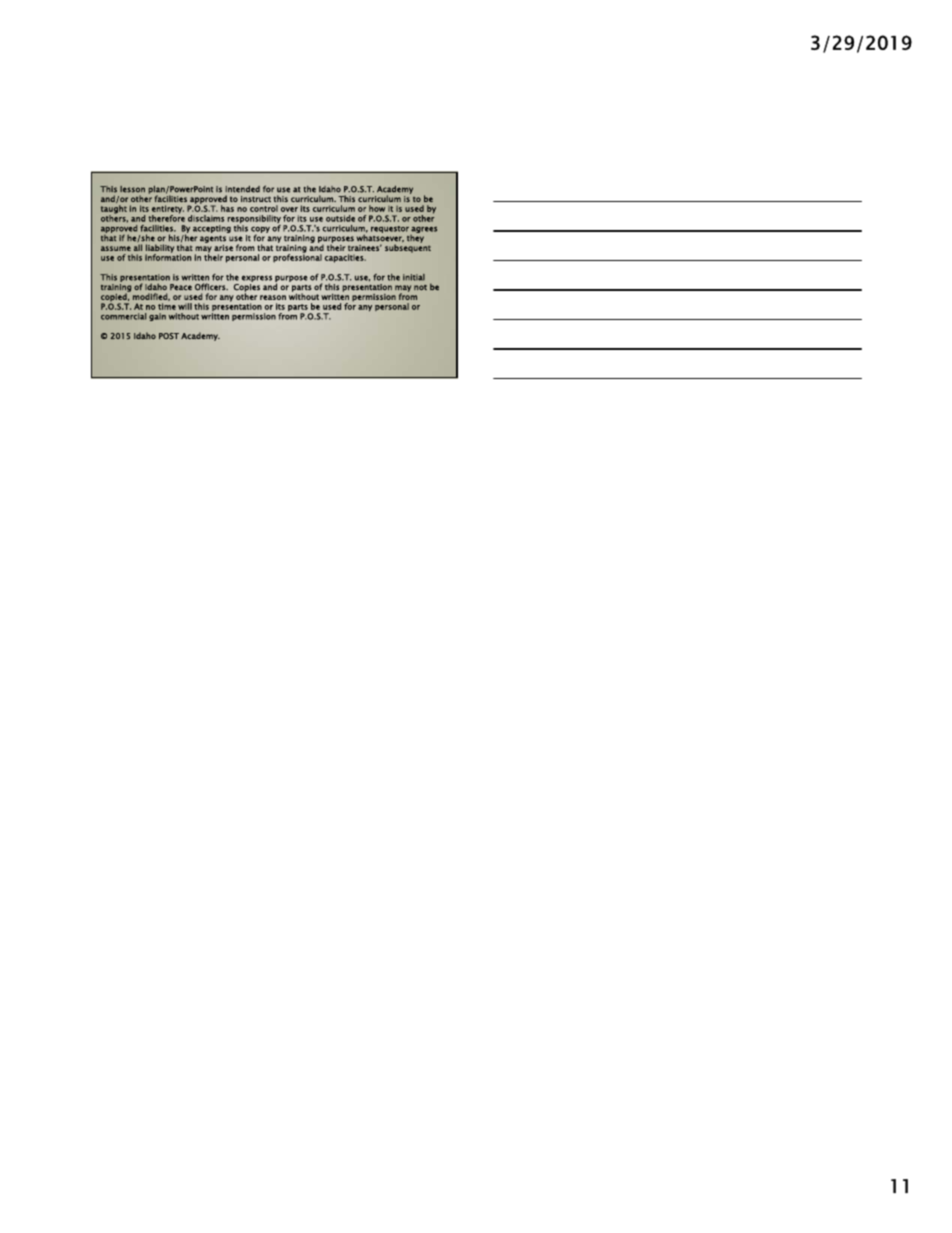 This page has width=952, height=1233. Describe the element at coordinates (297, 257) in the page. I see `professional` at that location.
